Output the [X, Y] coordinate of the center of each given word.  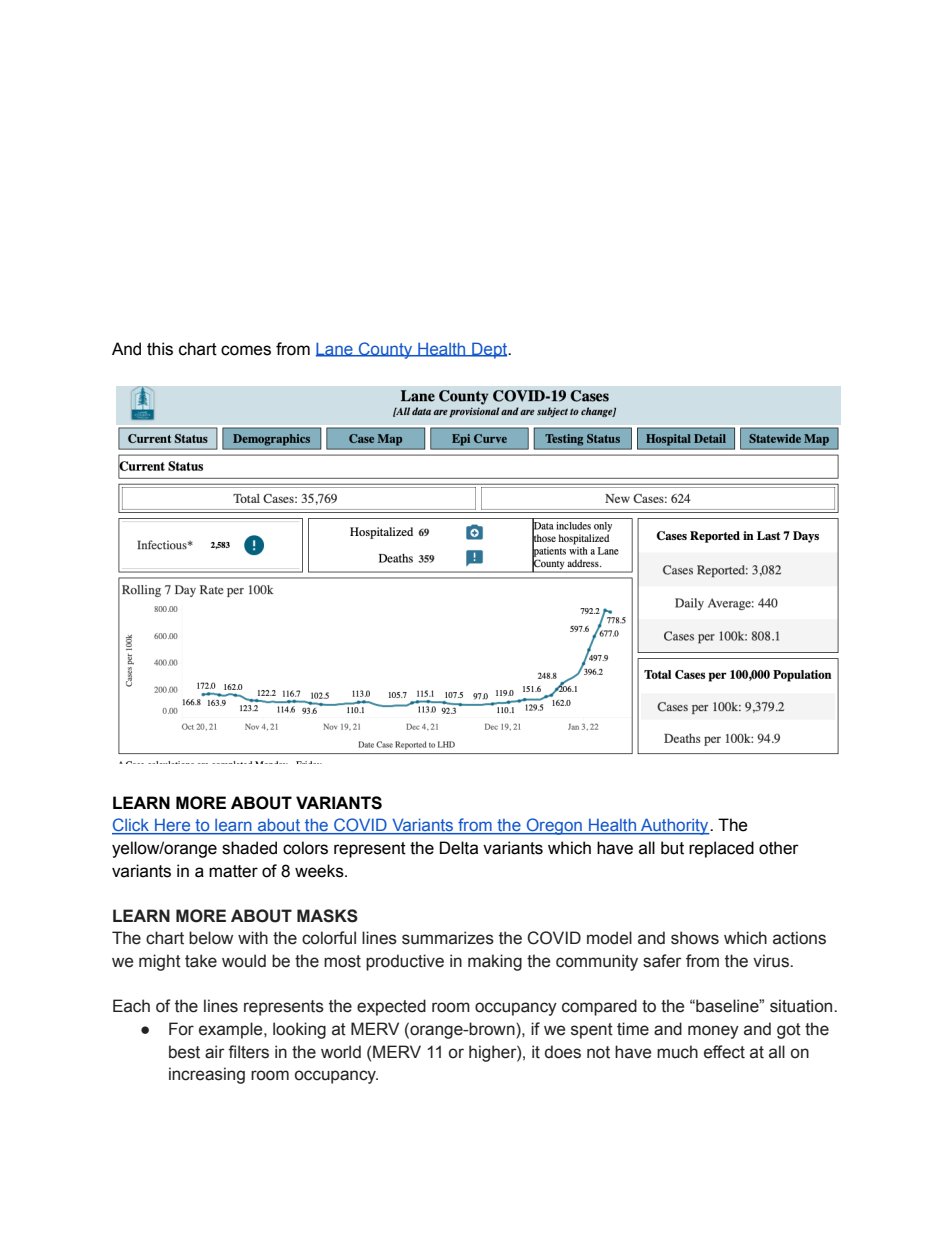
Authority [675, 826]
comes [246, 350]
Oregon [554, 826]
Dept [490, 350]
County [386, 350]
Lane [335, 349]
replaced [721, 849]
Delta [459, 848]
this [160, 349]
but [672, 848]
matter [233, 871]
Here [173, 826]
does [563, 1052]
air [215, 1052]
